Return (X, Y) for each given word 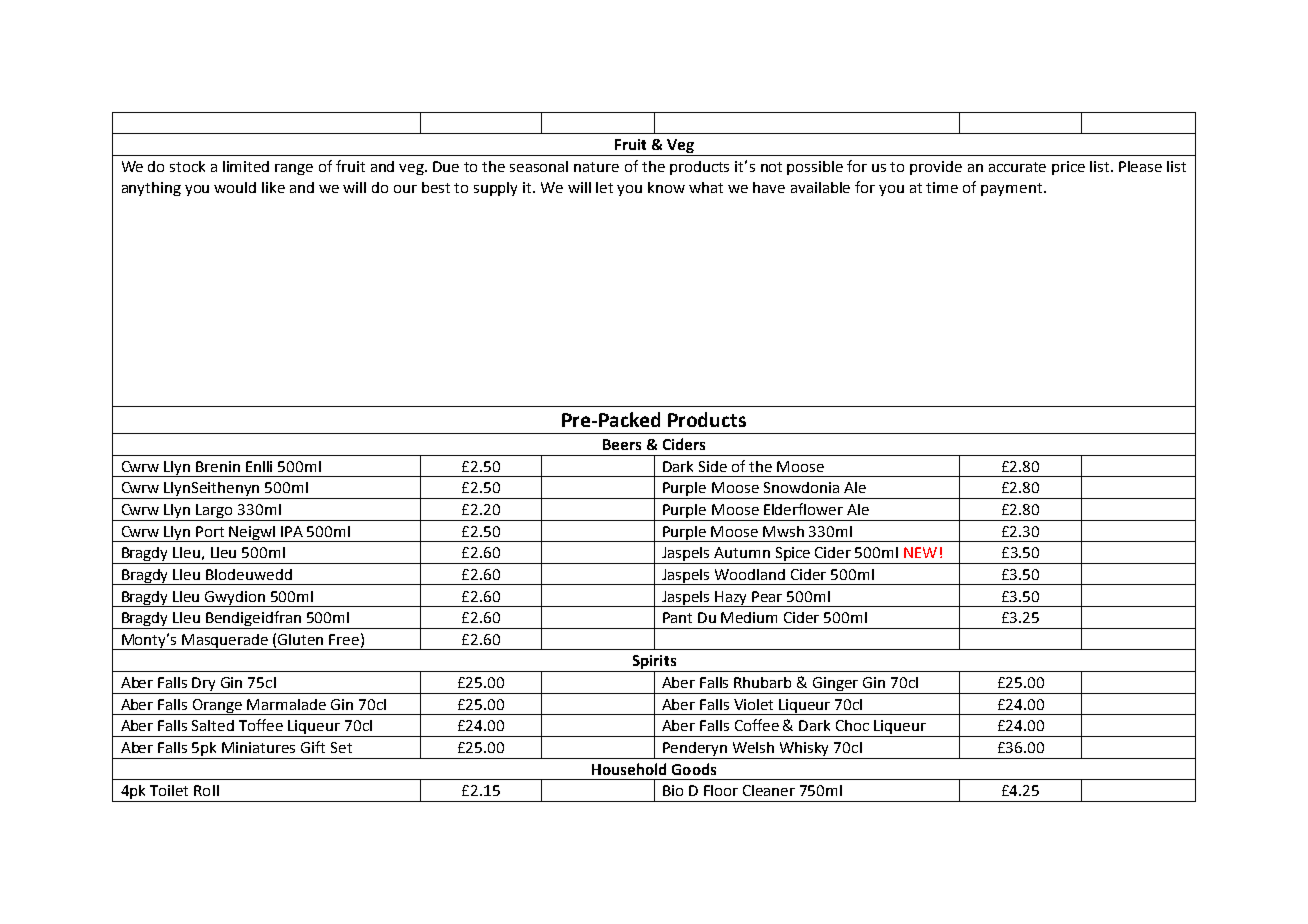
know (666, 187)
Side (713, 466)
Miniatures (258, 747)
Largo (215, 512)
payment (1013, 189)
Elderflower (803, 509)
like (273, 187)
